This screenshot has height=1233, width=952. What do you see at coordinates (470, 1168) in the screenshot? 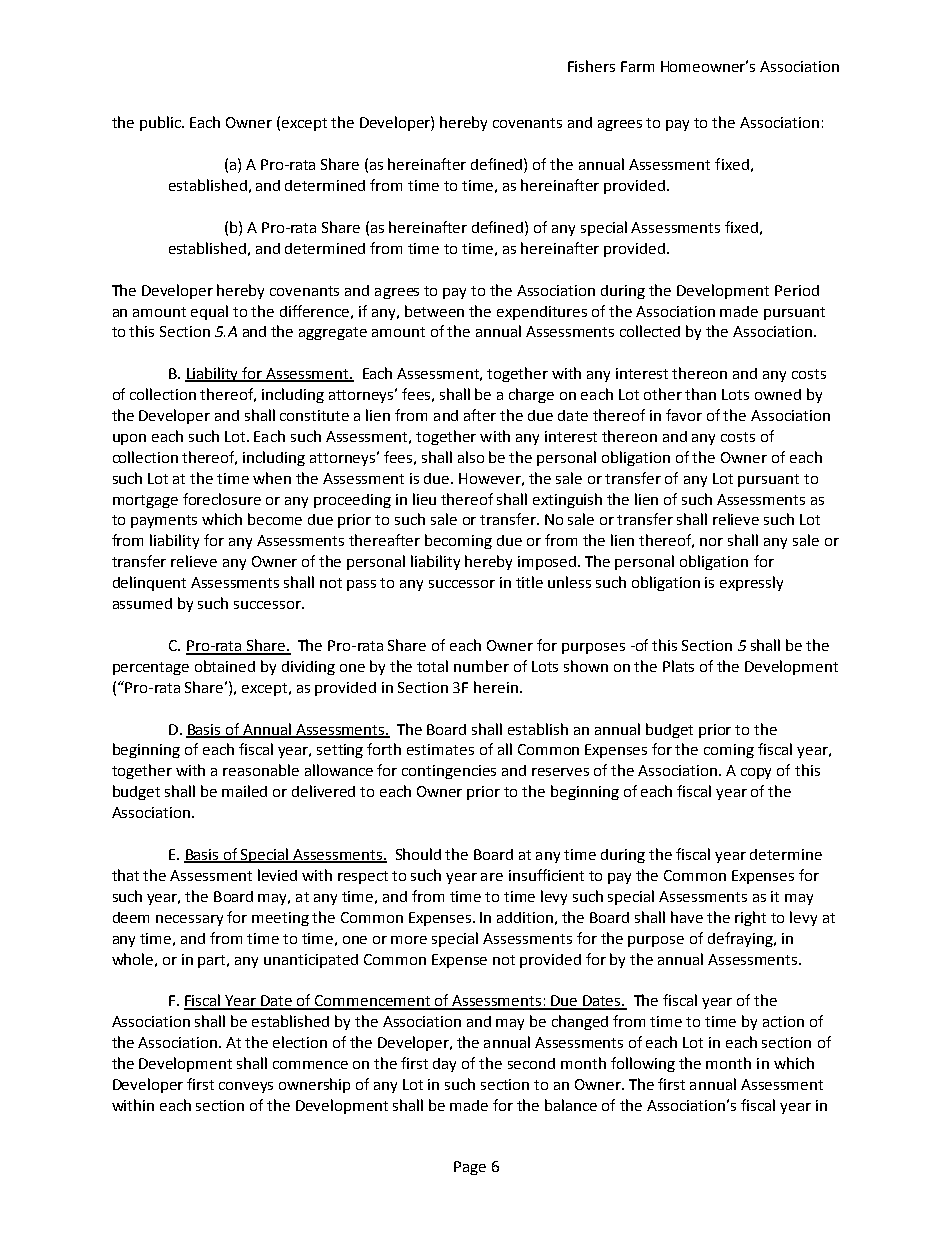
I see `Page` at bounding box center [470, 1168].
